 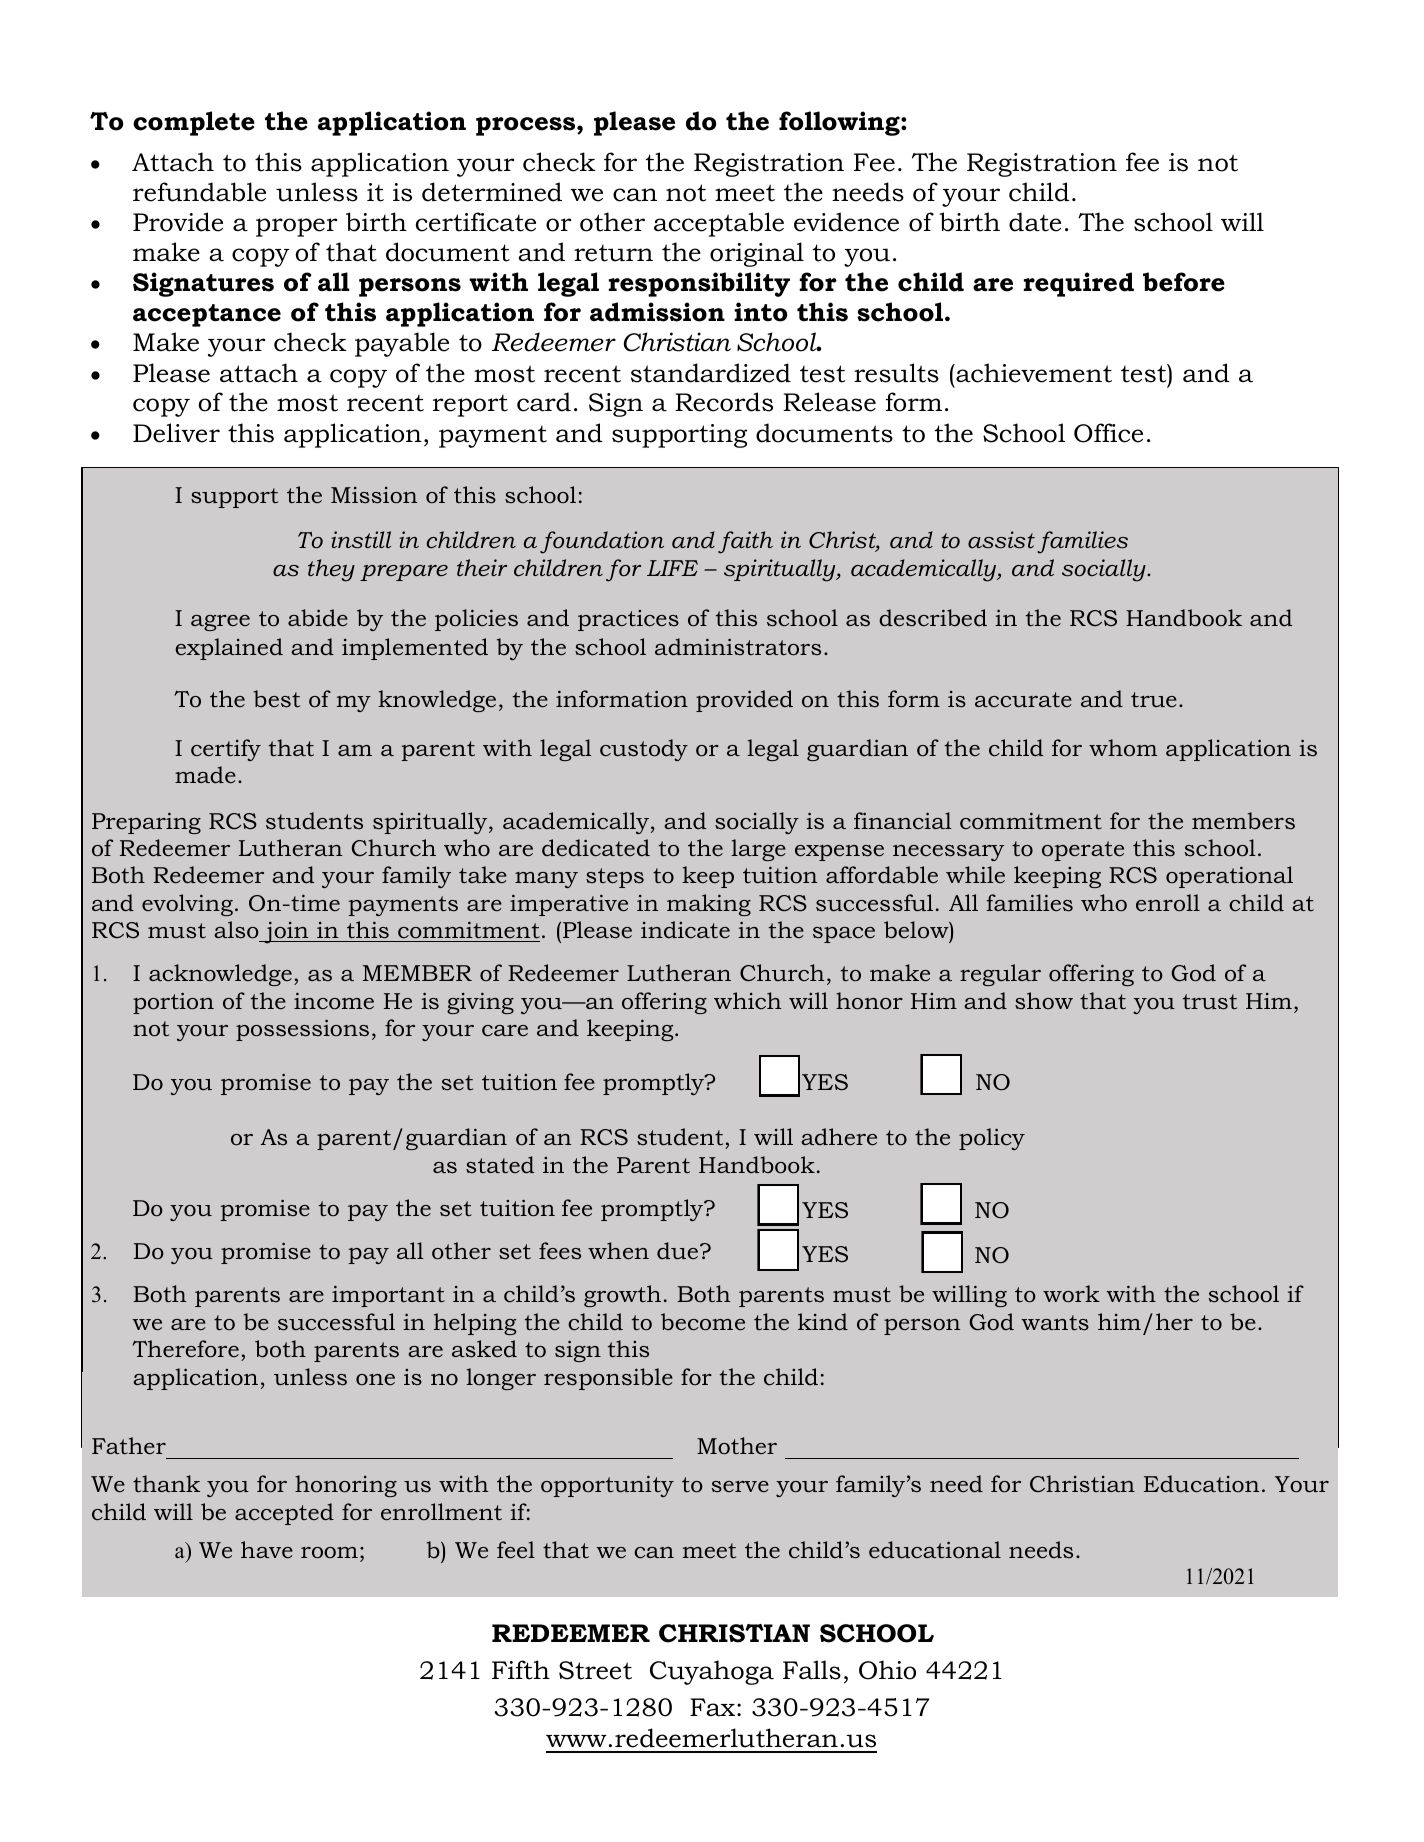 What do you see at coordinates (199, 192) in the screenshot?
I see `refundable` at bounding box center [199, 192].
